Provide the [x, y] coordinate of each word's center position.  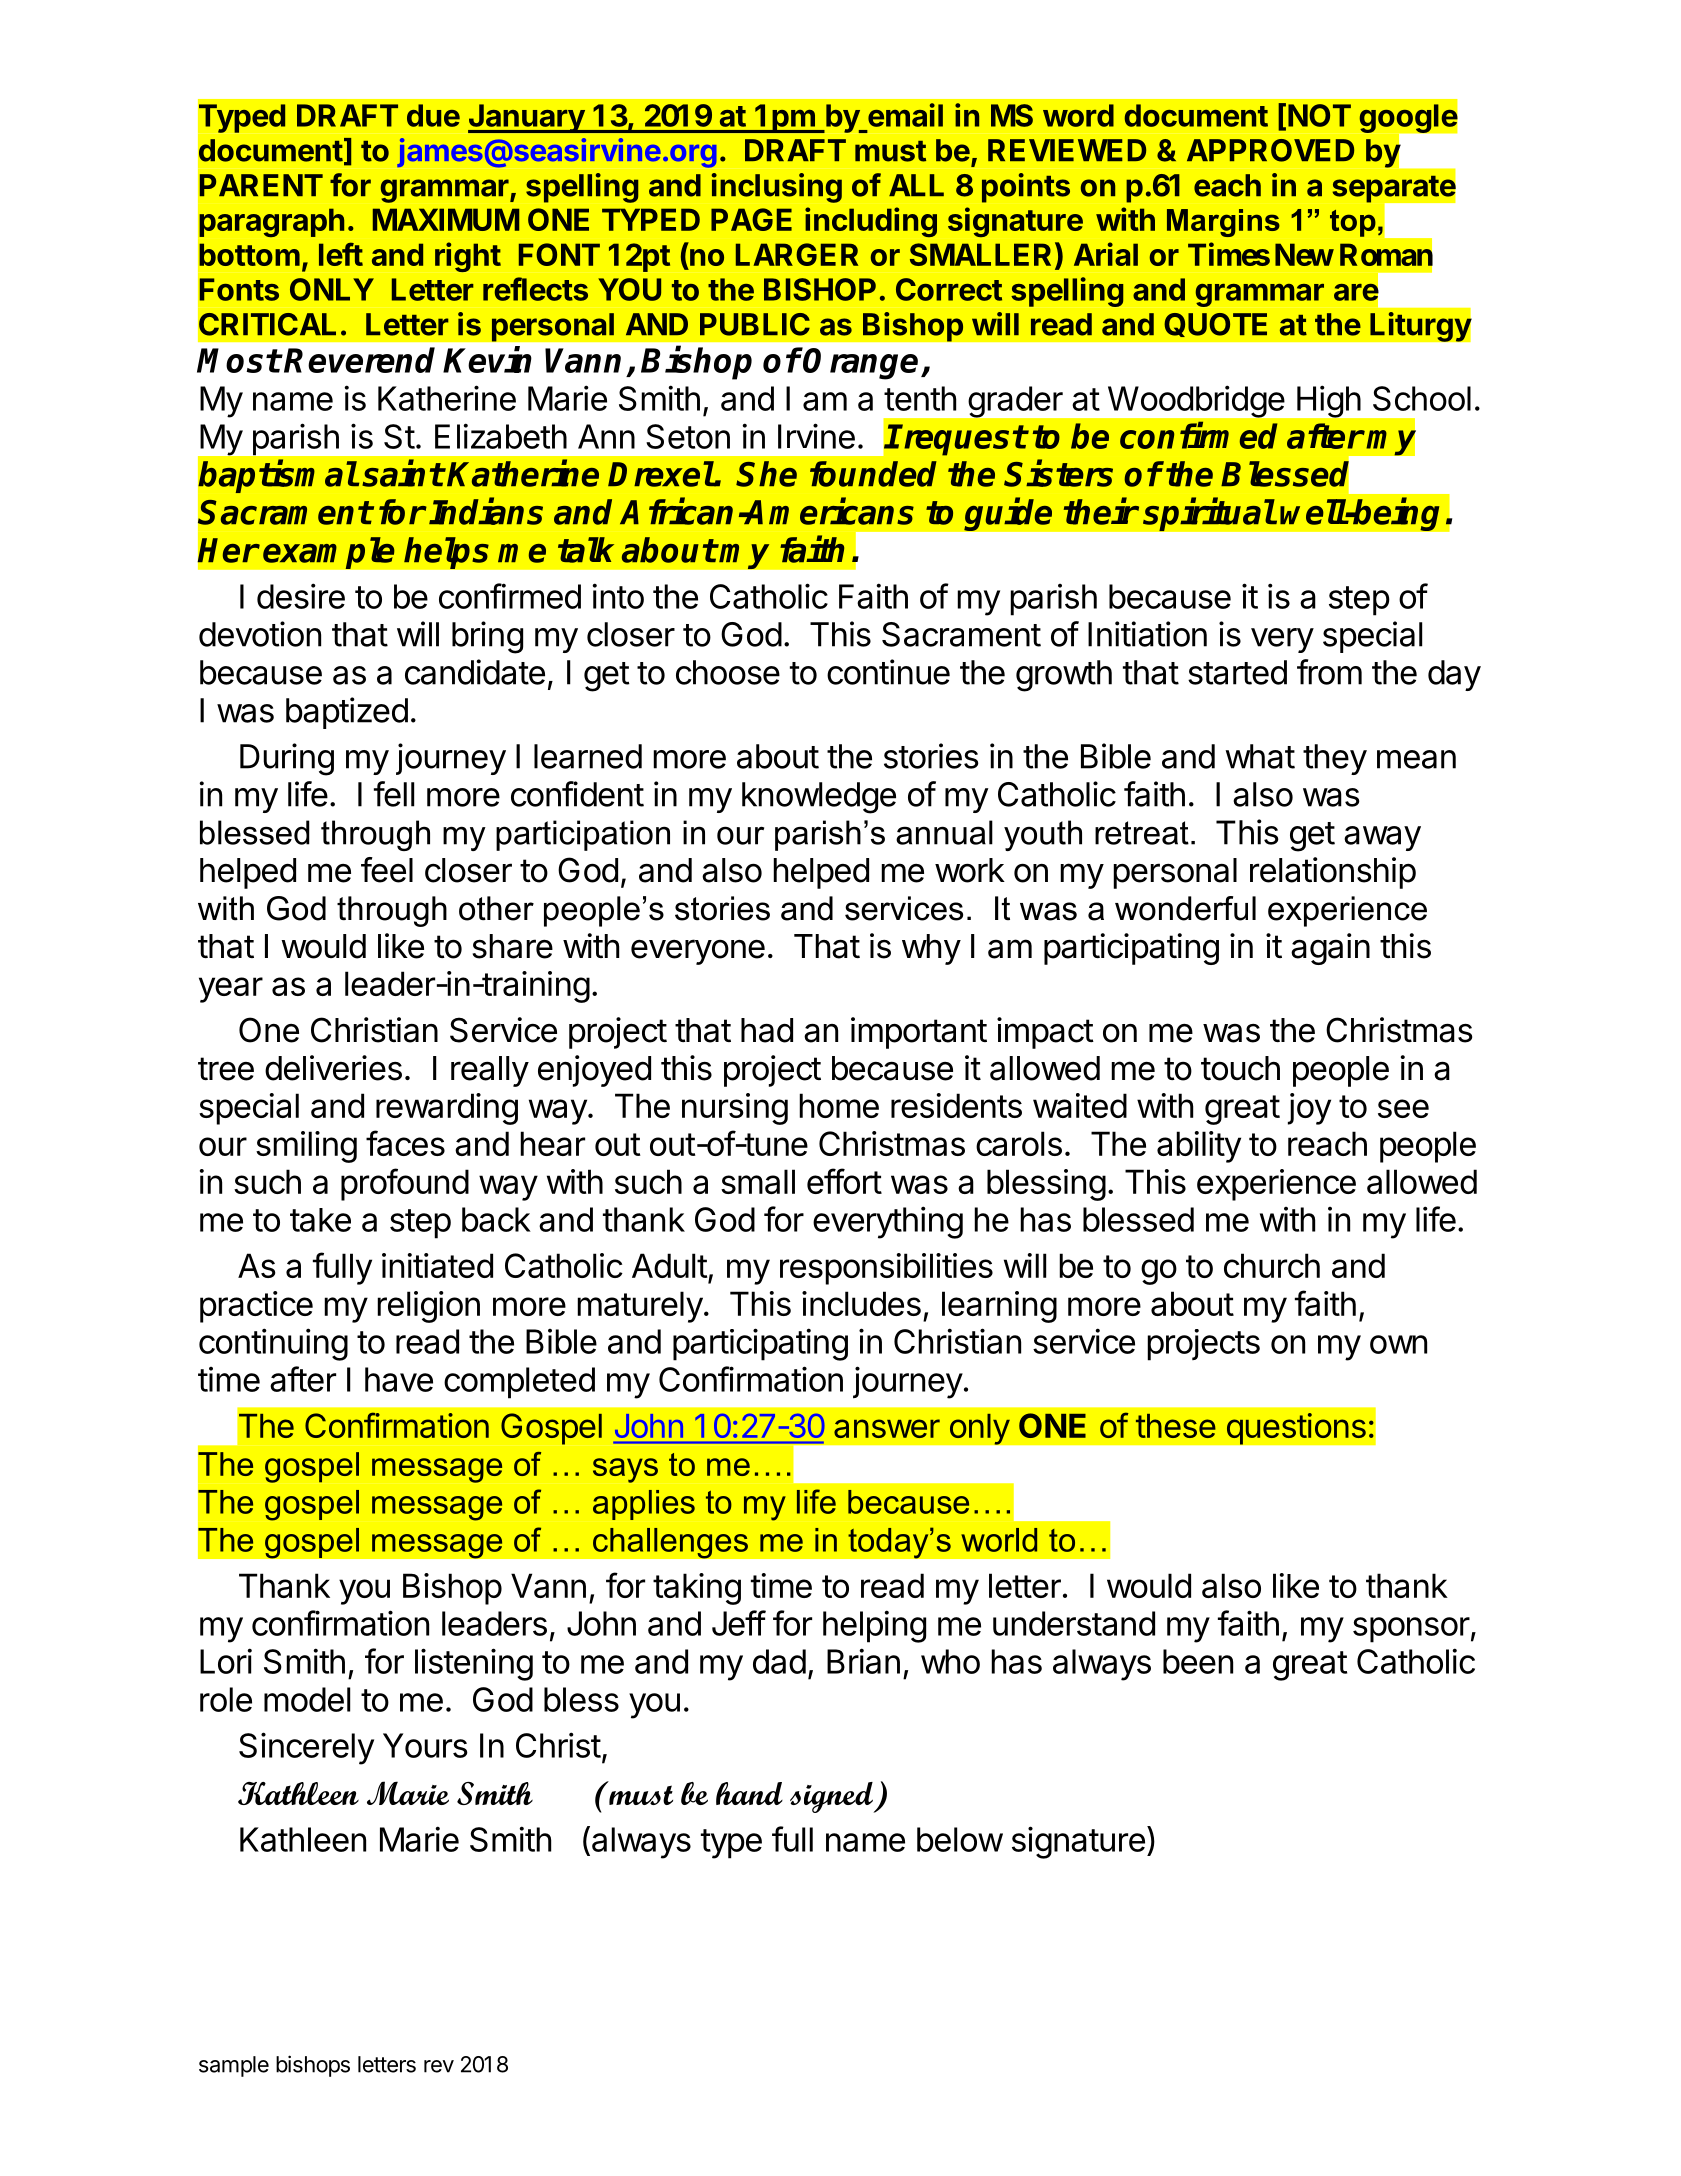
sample [234, 2066]
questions [1296, 1429]
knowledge [819, 798]
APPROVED [1270, 150]
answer [887, 1428]
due [433, 115]
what [1260, 756]
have [399, 1379]
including [871, 222]
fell [394, 794]
